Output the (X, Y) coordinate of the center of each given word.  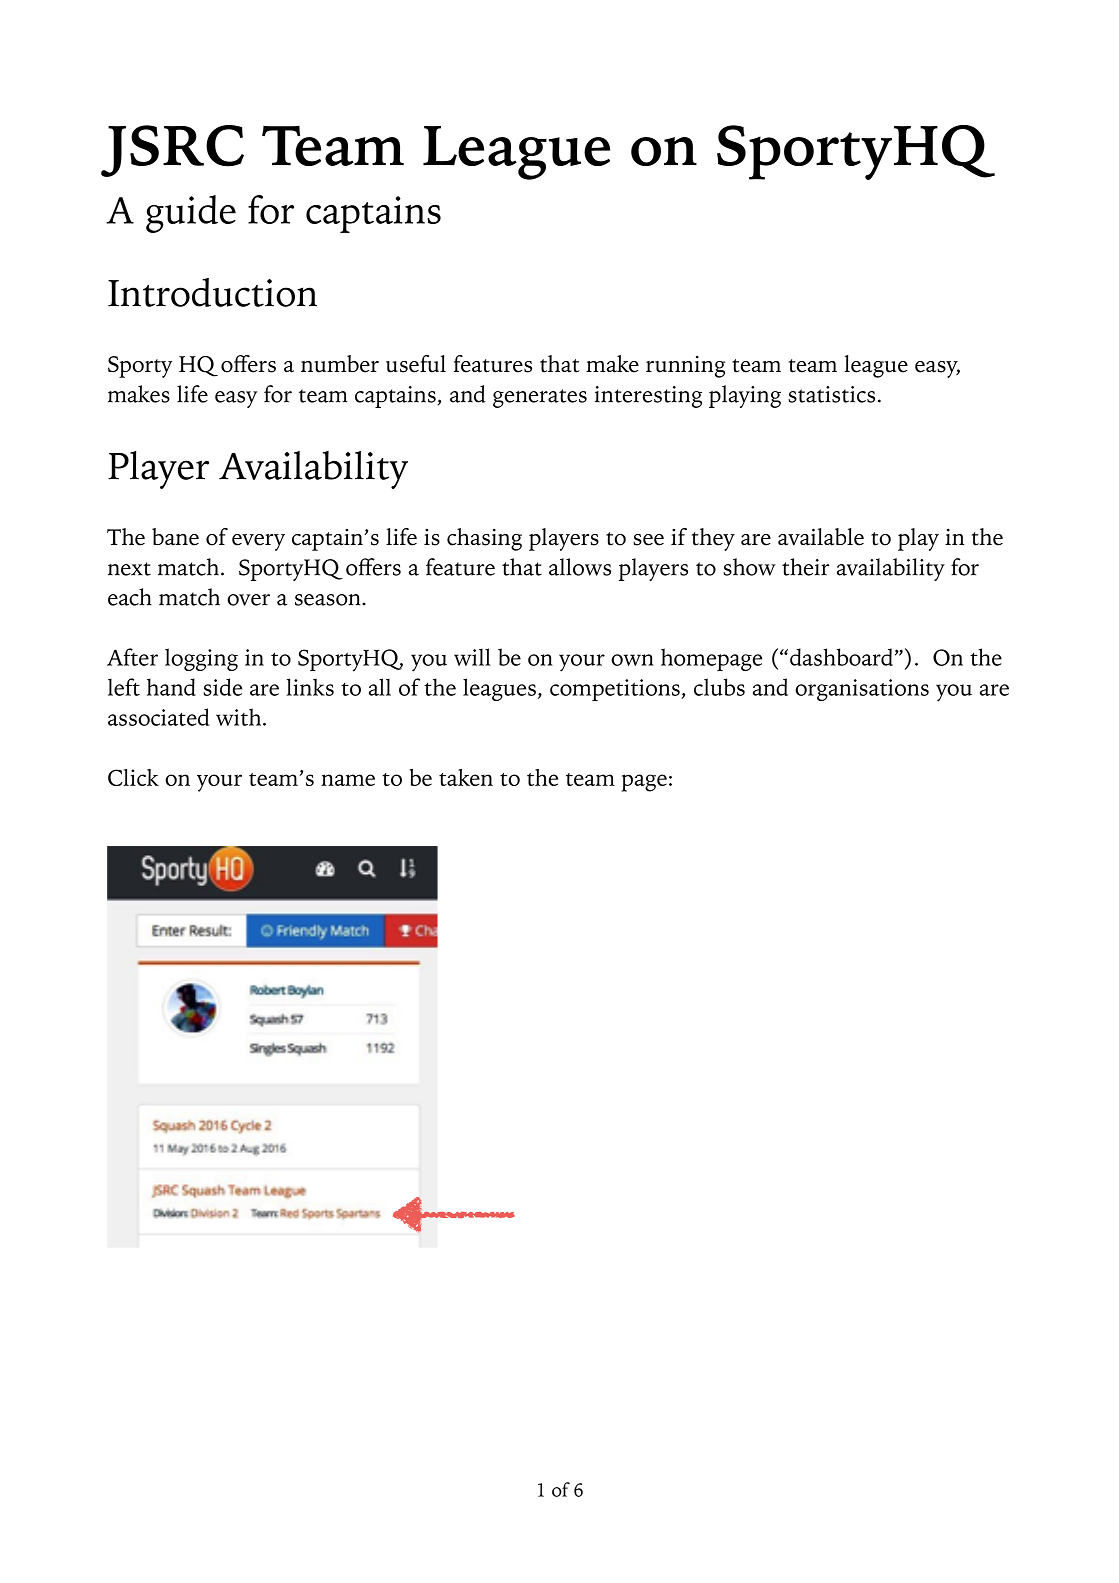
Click (133, 777)
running (685, 366)
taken (466, 777)
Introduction (212, 292)
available (821, 537)
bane (175, 537)
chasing (484, 539)
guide (191, 214)
